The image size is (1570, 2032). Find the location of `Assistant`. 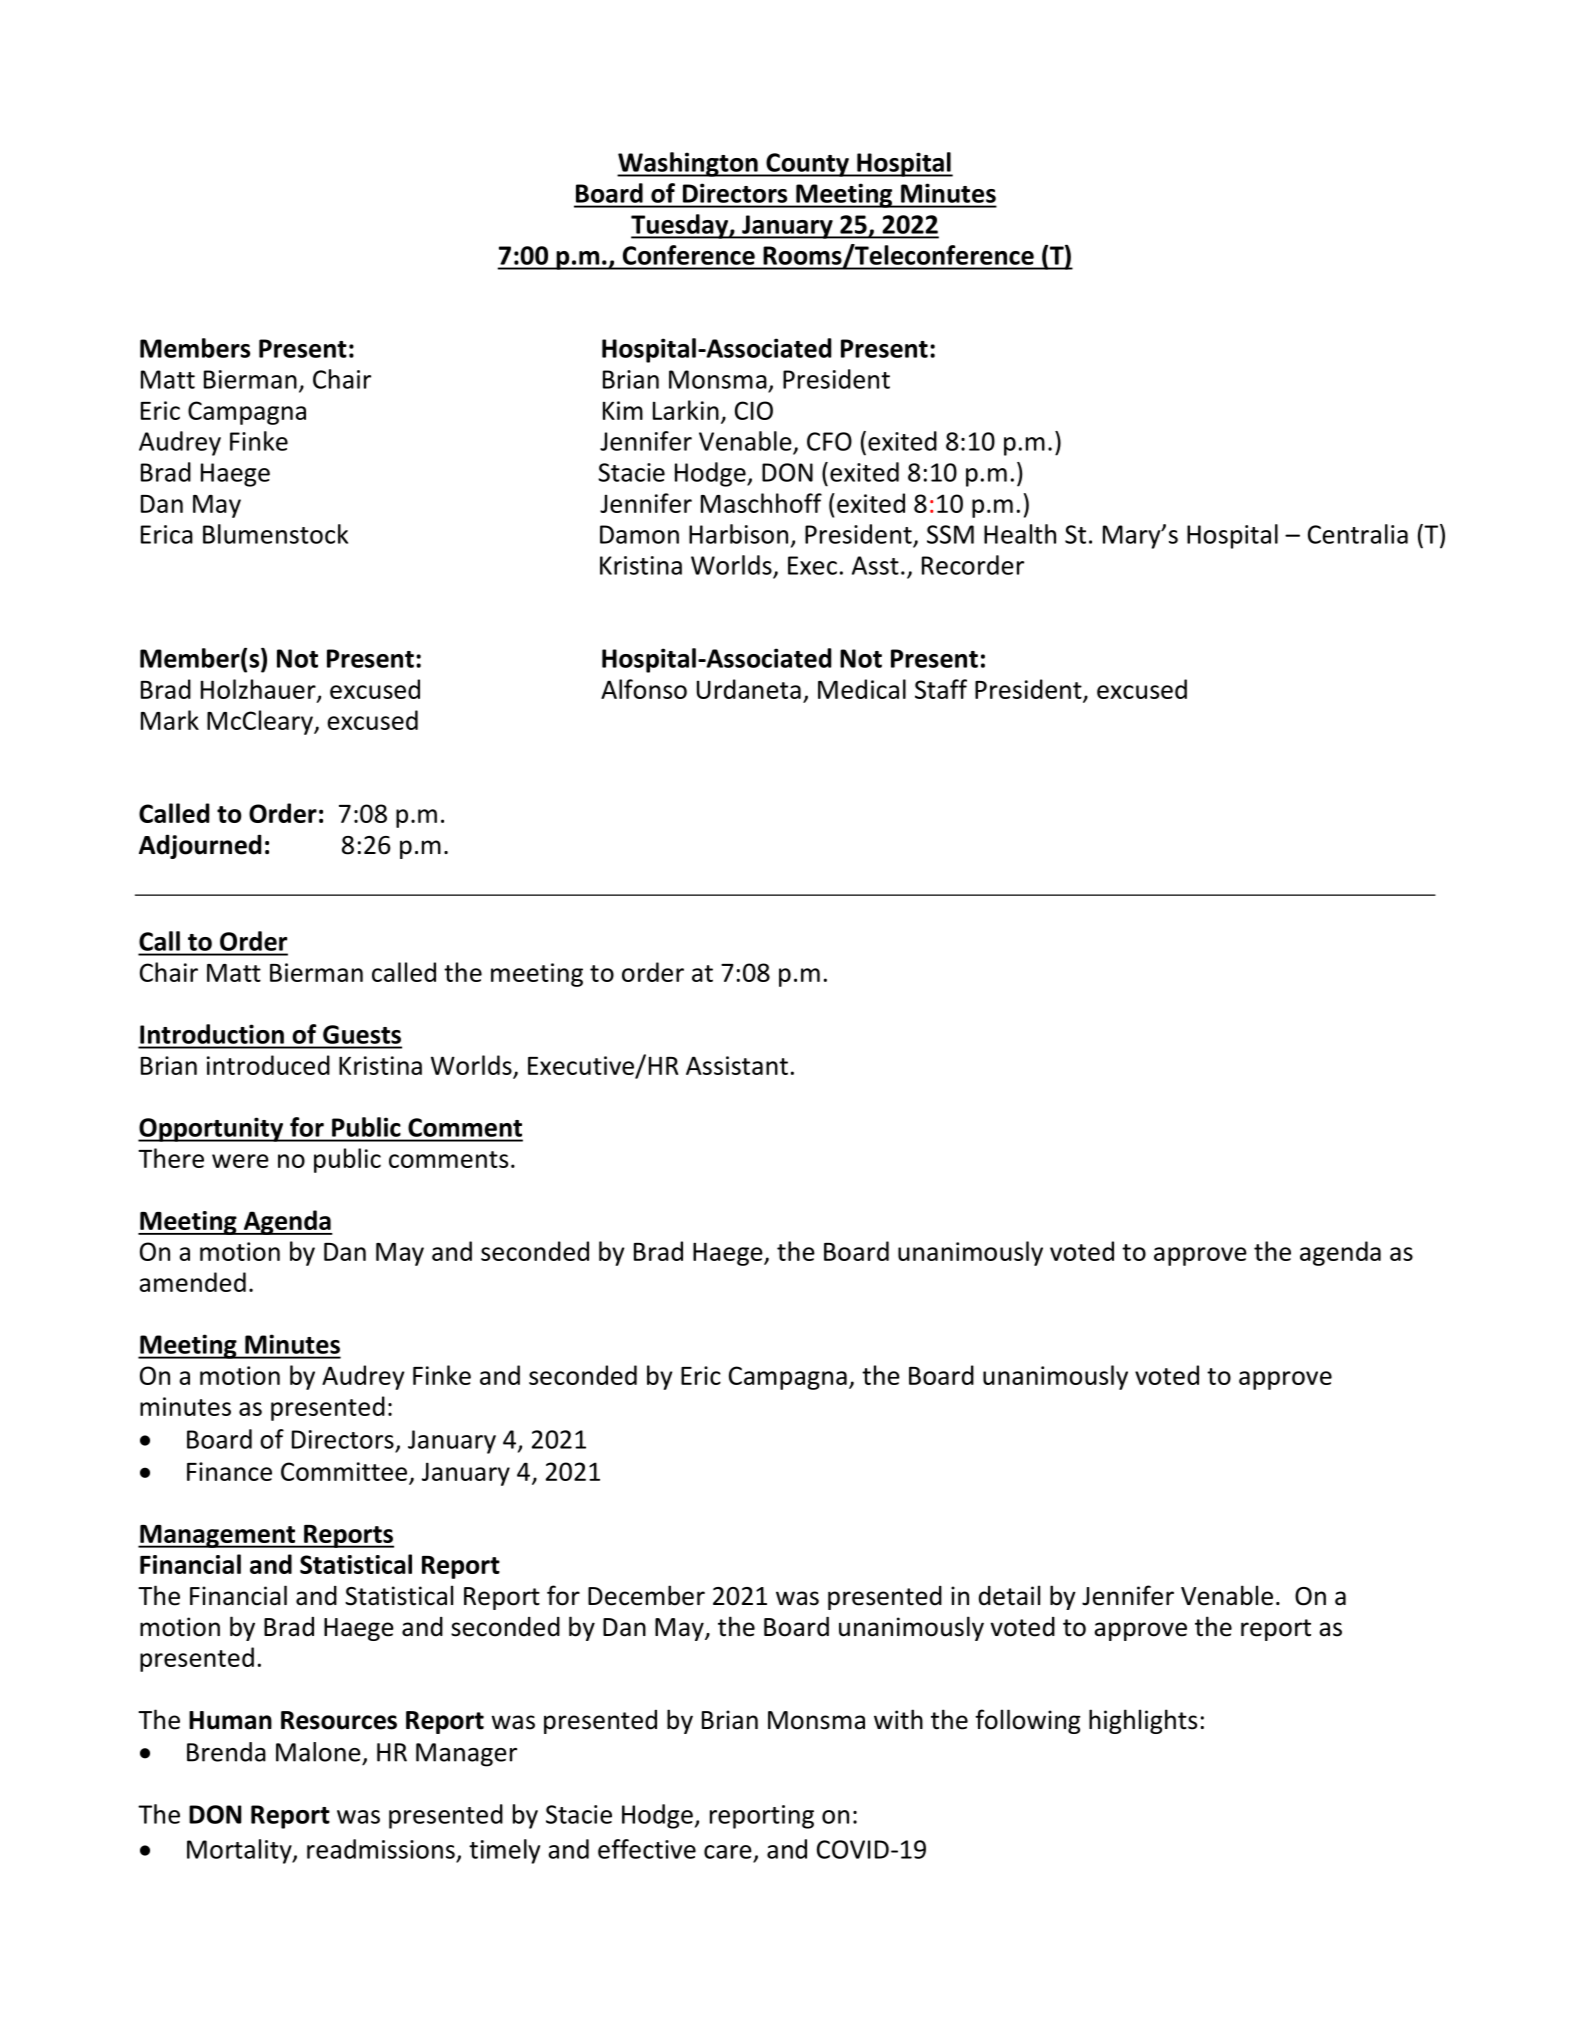

Assistant is located at coordinates (737, 1065).
